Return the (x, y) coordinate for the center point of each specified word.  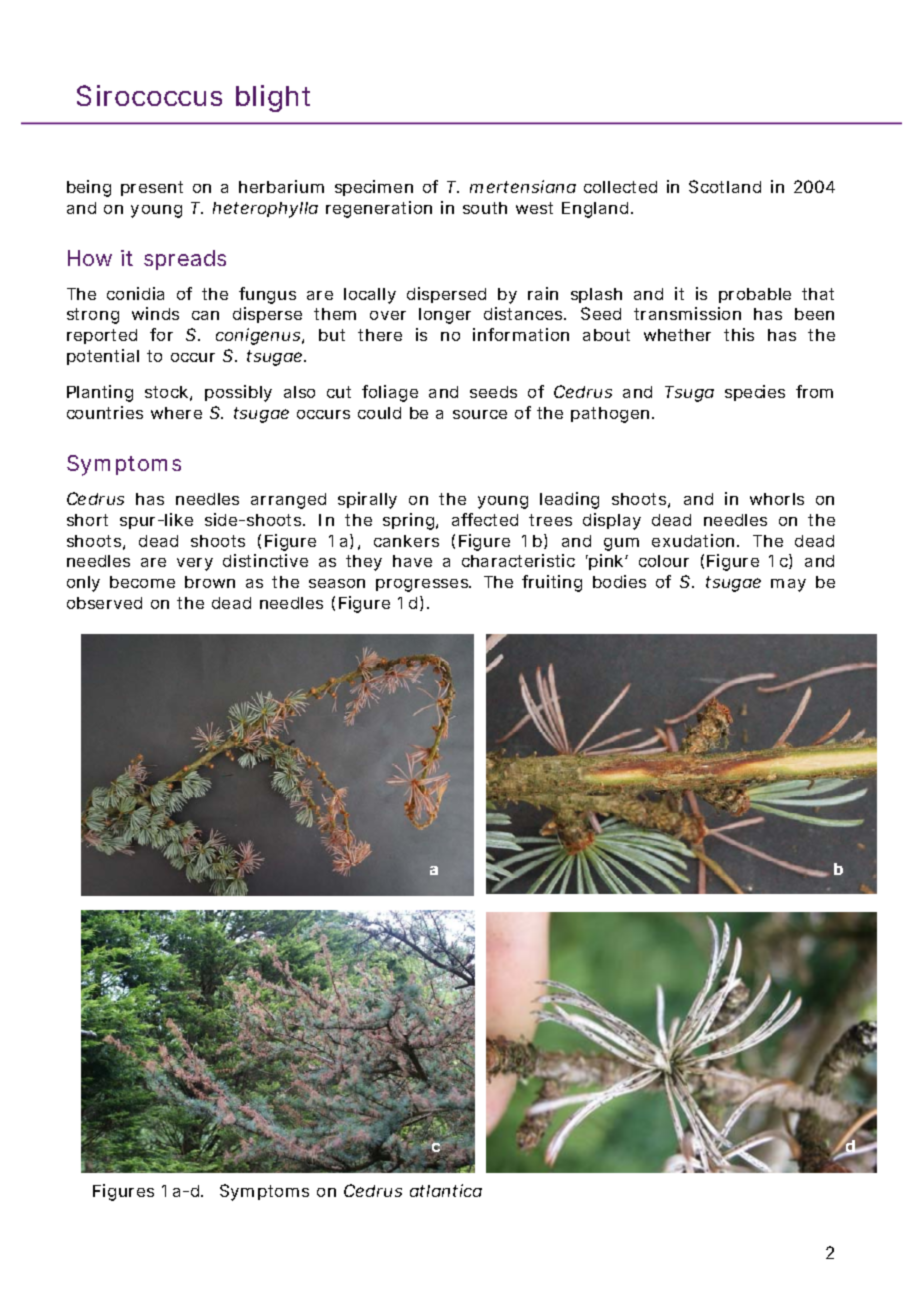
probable (755, 295)
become (142, 582)
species (755, 393)
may (788, 585)
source (480, 414)
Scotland (725, 186)
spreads (185, 260)
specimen (374, 188)
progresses (423, 585)
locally (370, 296)
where (176, 413)
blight (273, 98)
